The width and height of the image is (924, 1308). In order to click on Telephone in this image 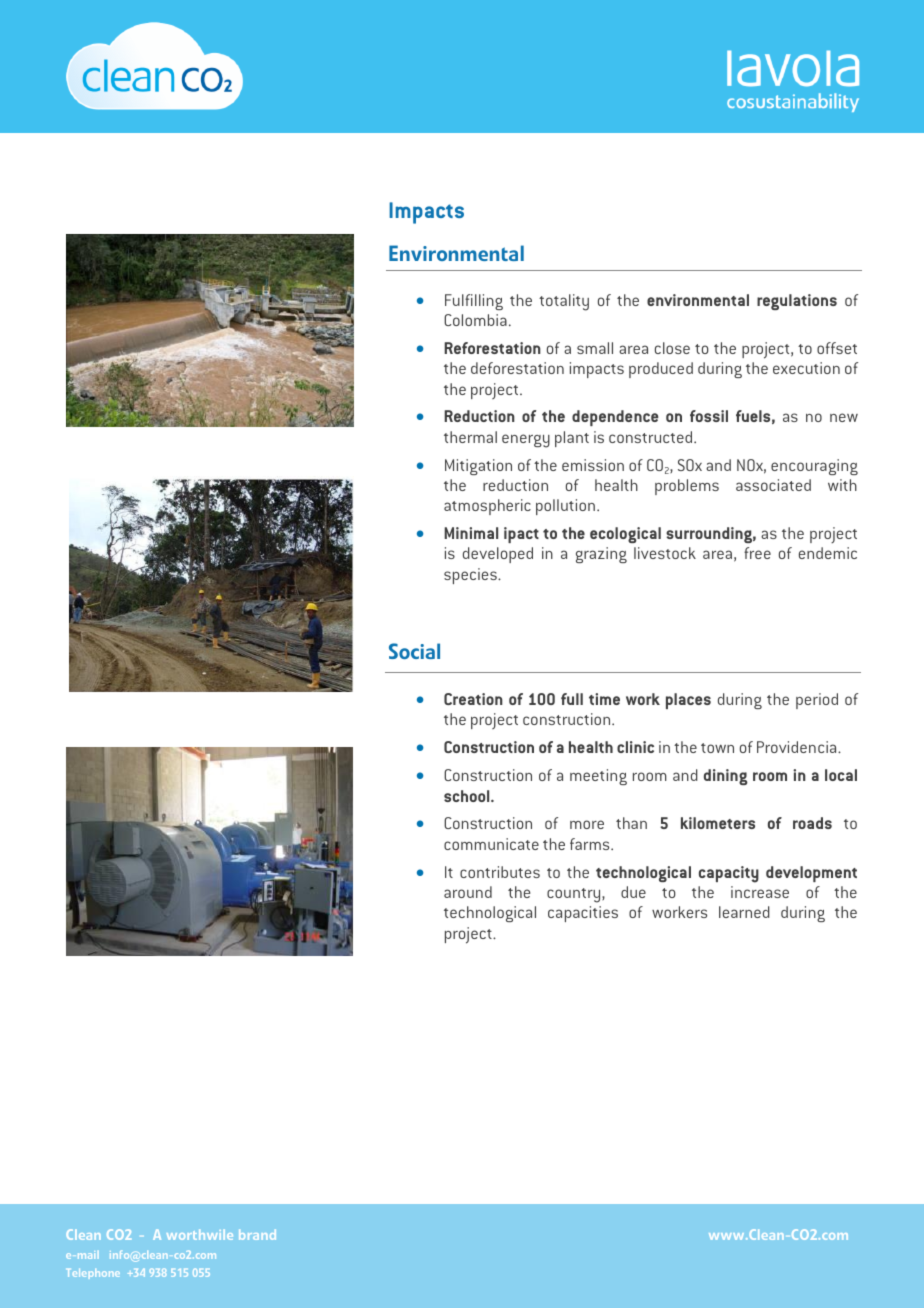, I will do `click(94, 1274)`.
